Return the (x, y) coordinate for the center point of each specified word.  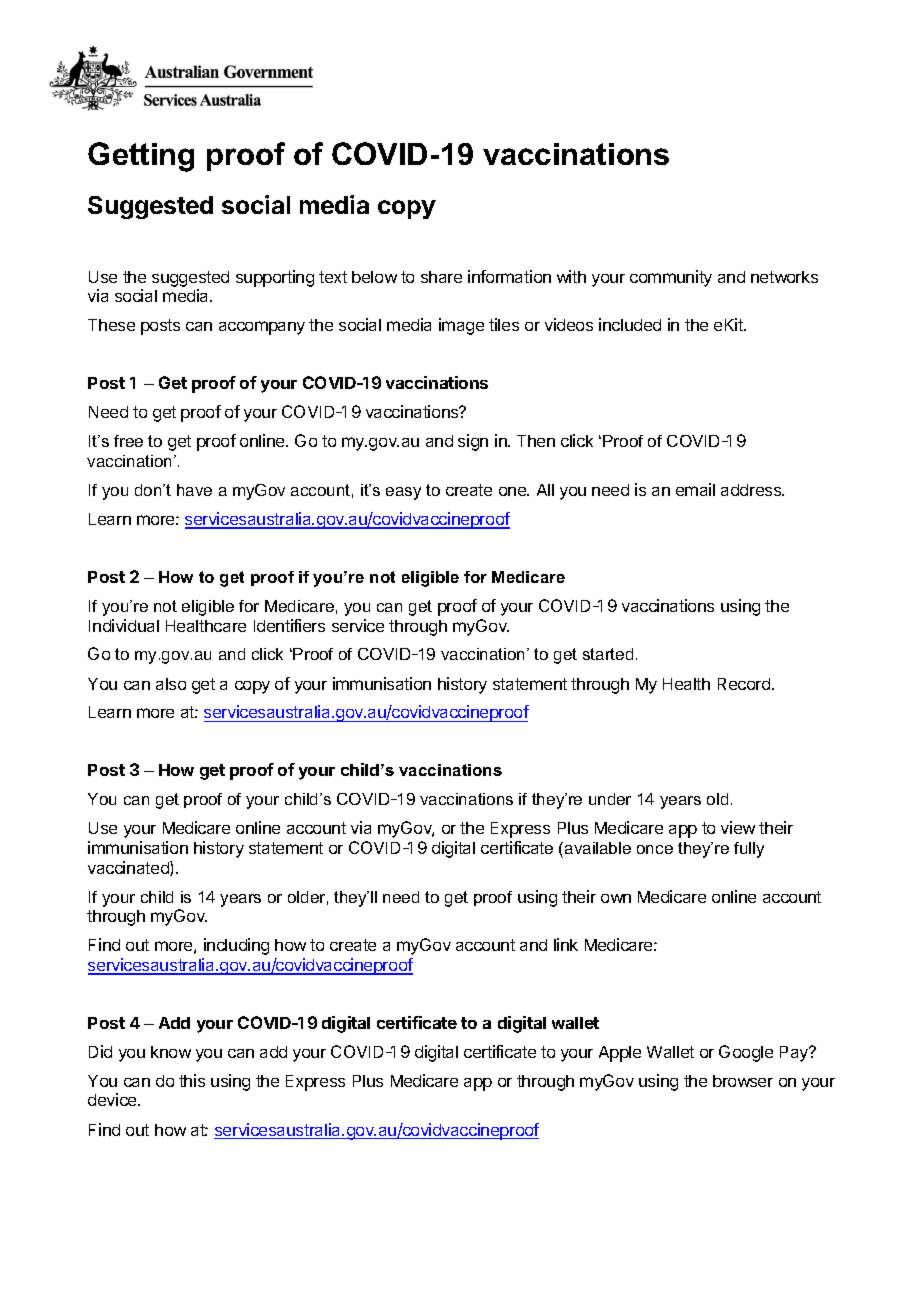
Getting (141, 157)
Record (745, 684)
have (194, 490)
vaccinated (129, 868)
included (630, 324)
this (192, 1080)
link (566, 944)
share (441, 277)
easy (403, 493)
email (695, 489)
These (111, 325)
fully (749, 850)
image (461, 326)
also (171, 684)
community (671, 278)
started (608, 654)
